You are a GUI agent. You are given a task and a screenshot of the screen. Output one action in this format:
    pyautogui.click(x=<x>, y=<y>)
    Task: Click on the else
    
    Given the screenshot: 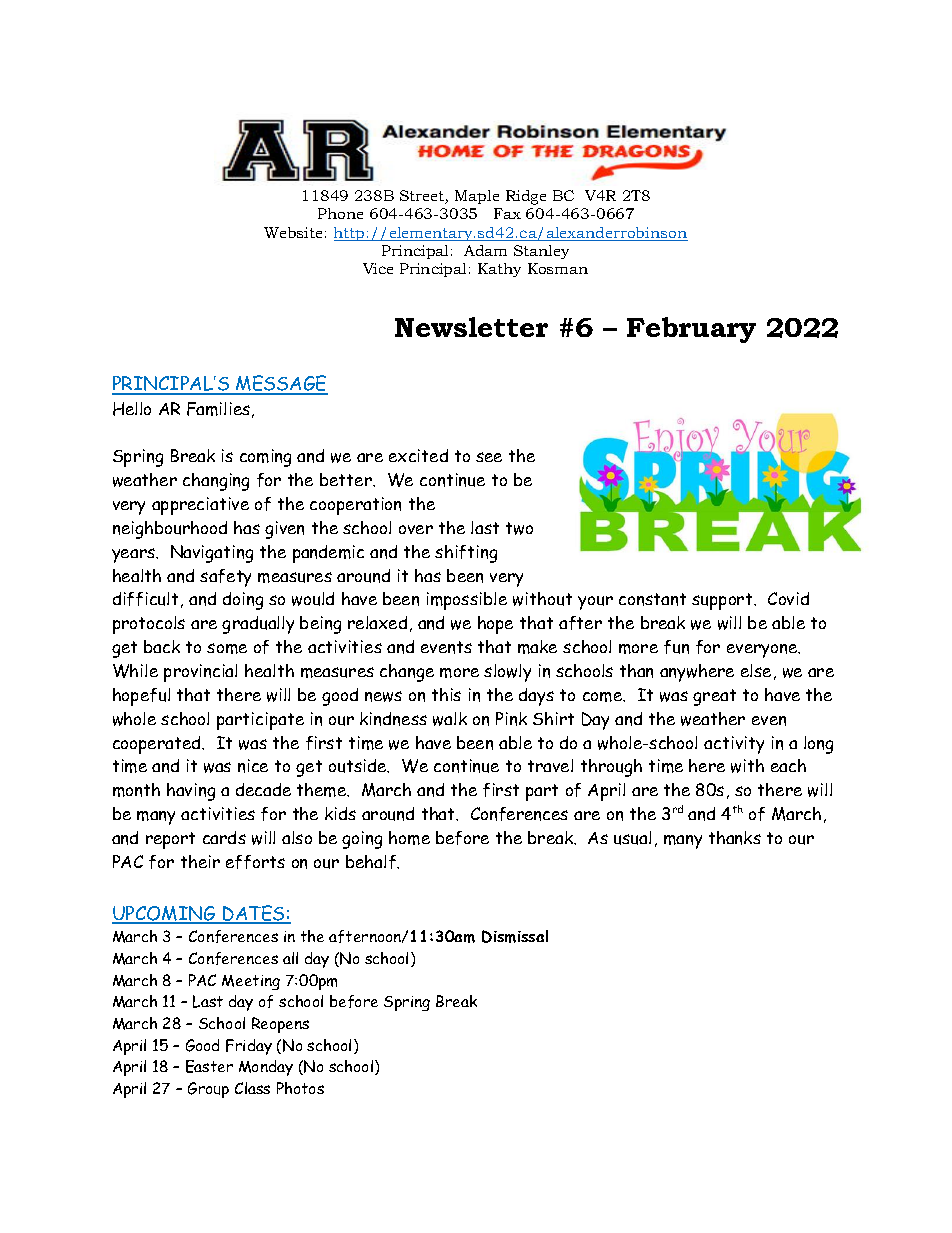 What is the action you would take?
    pyautogui.click(x=756, y=670)
